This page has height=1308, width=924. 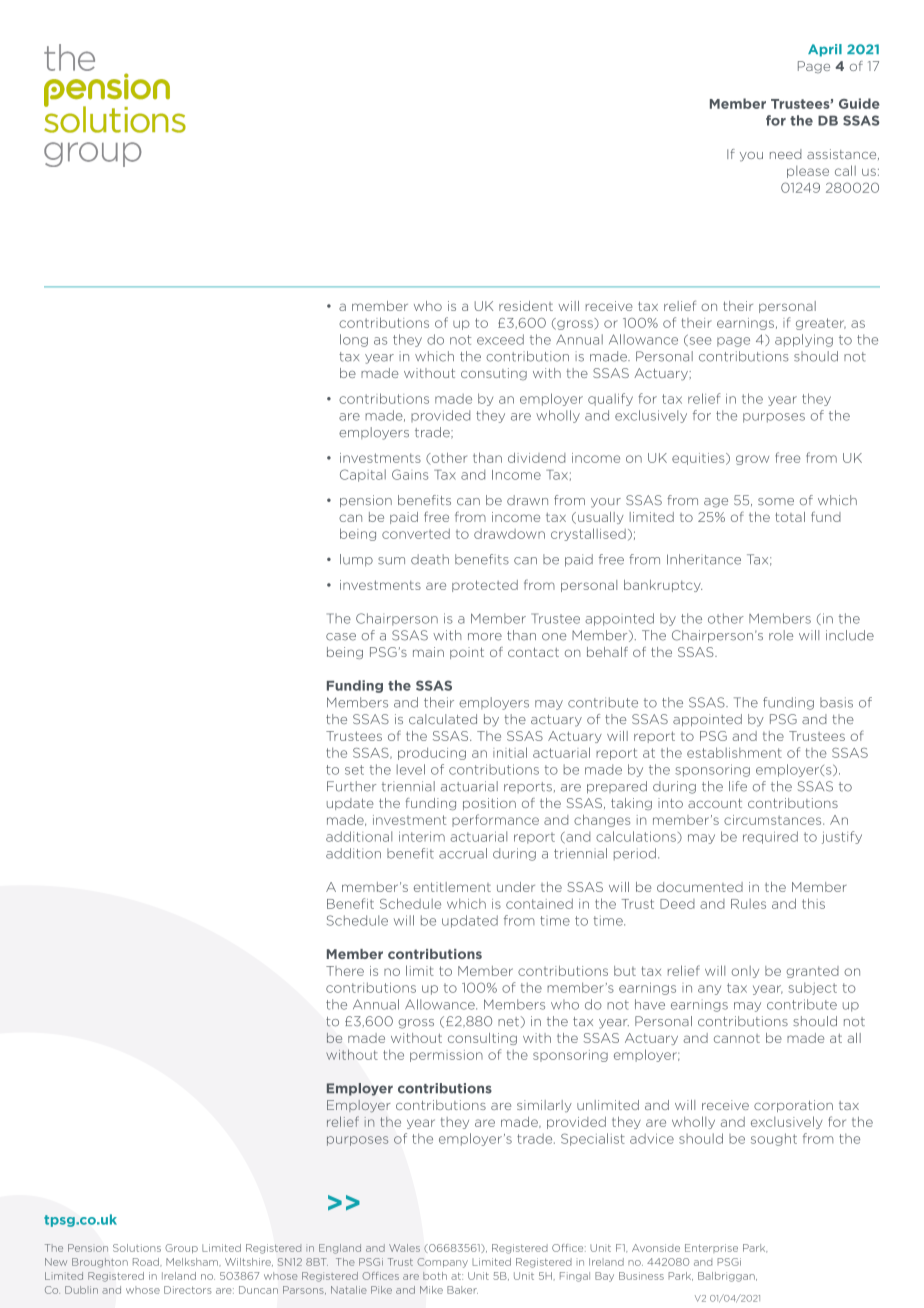 I want to click on main, so click(x=428, y=652).
